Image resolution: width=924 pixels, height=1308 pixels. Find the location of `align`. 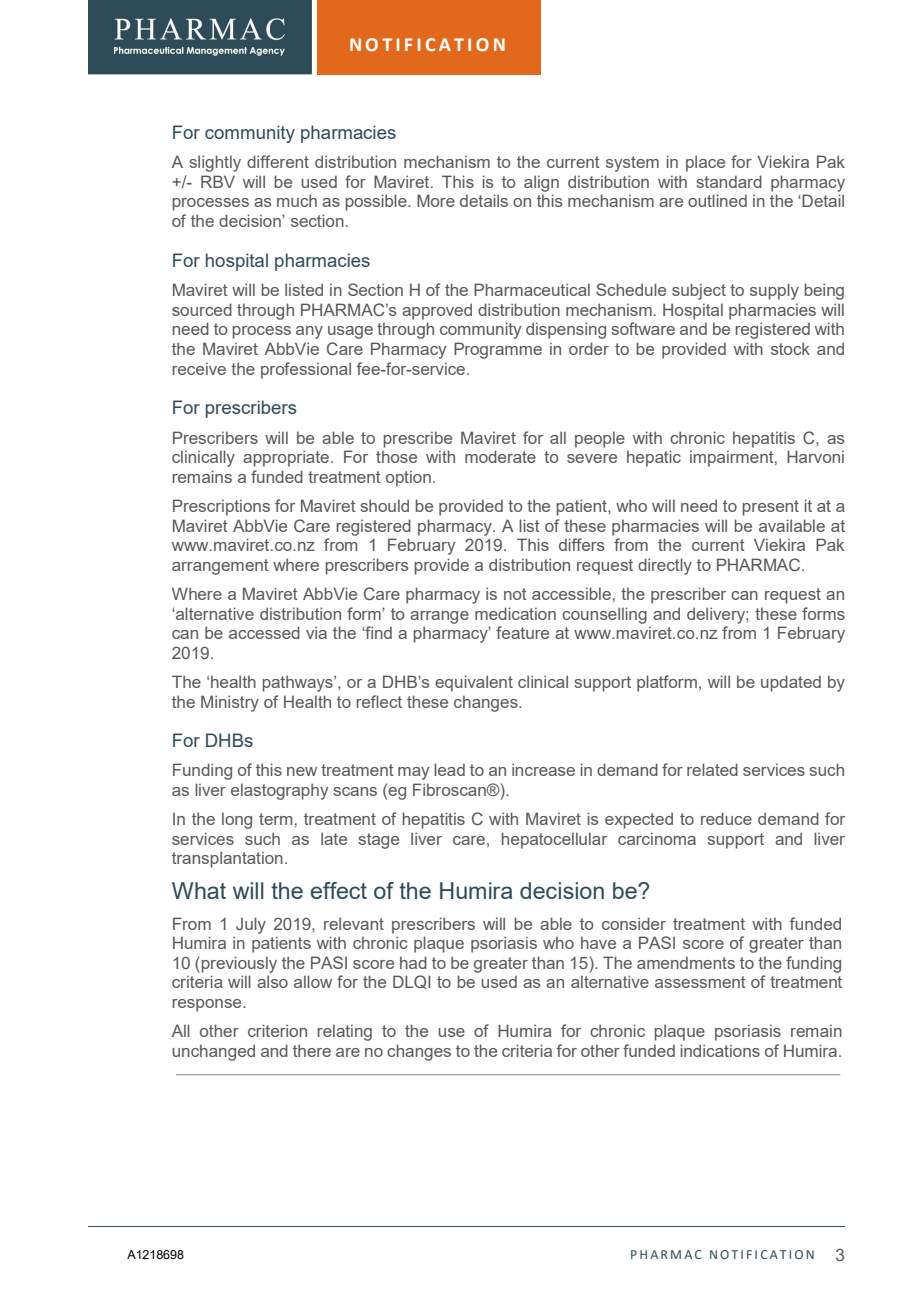

align is located at coordinates (541, 183).
